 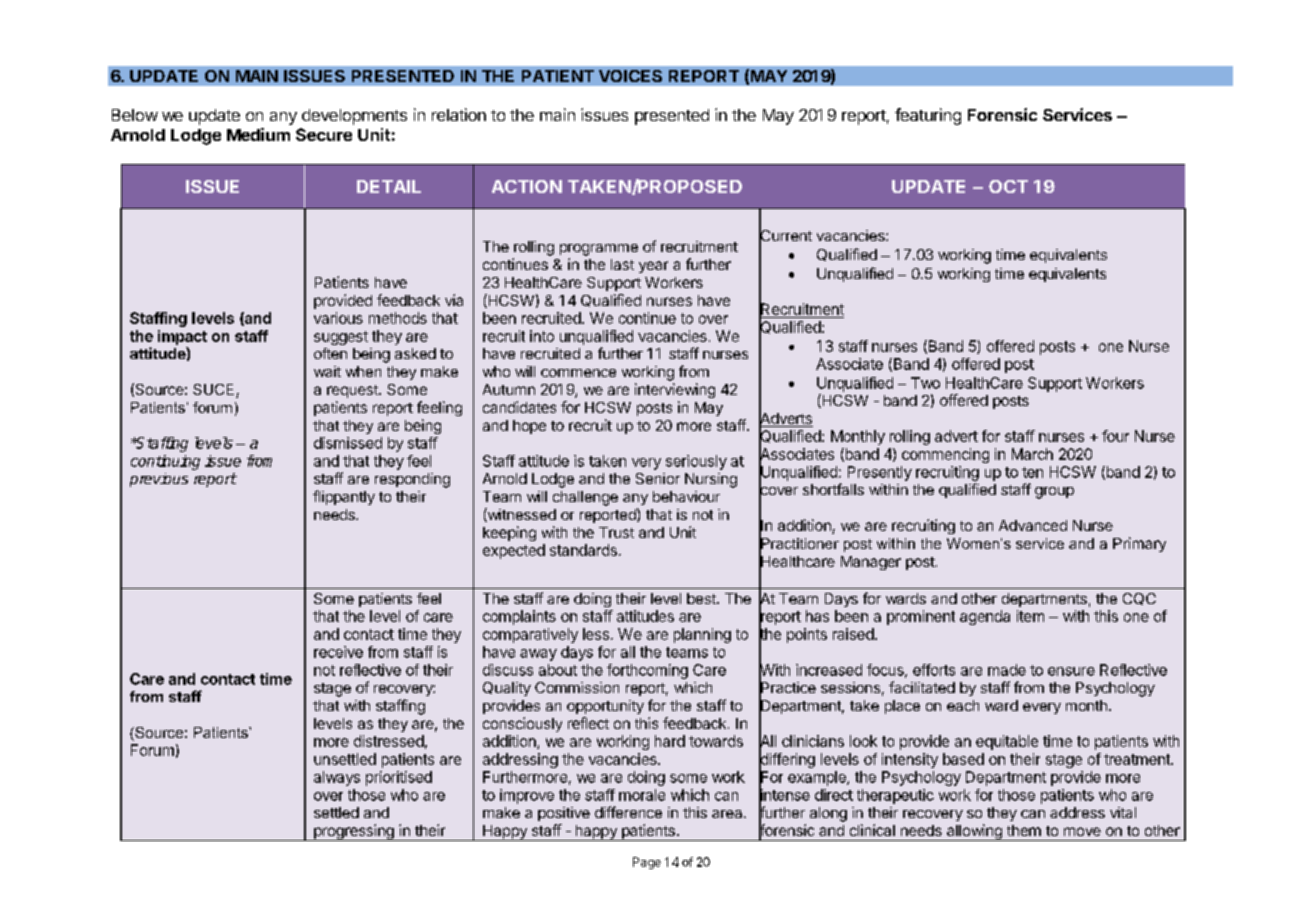 What do you see at coordinates (338, 318) in the document?
I see `various` at bounding box center [338, 318].
